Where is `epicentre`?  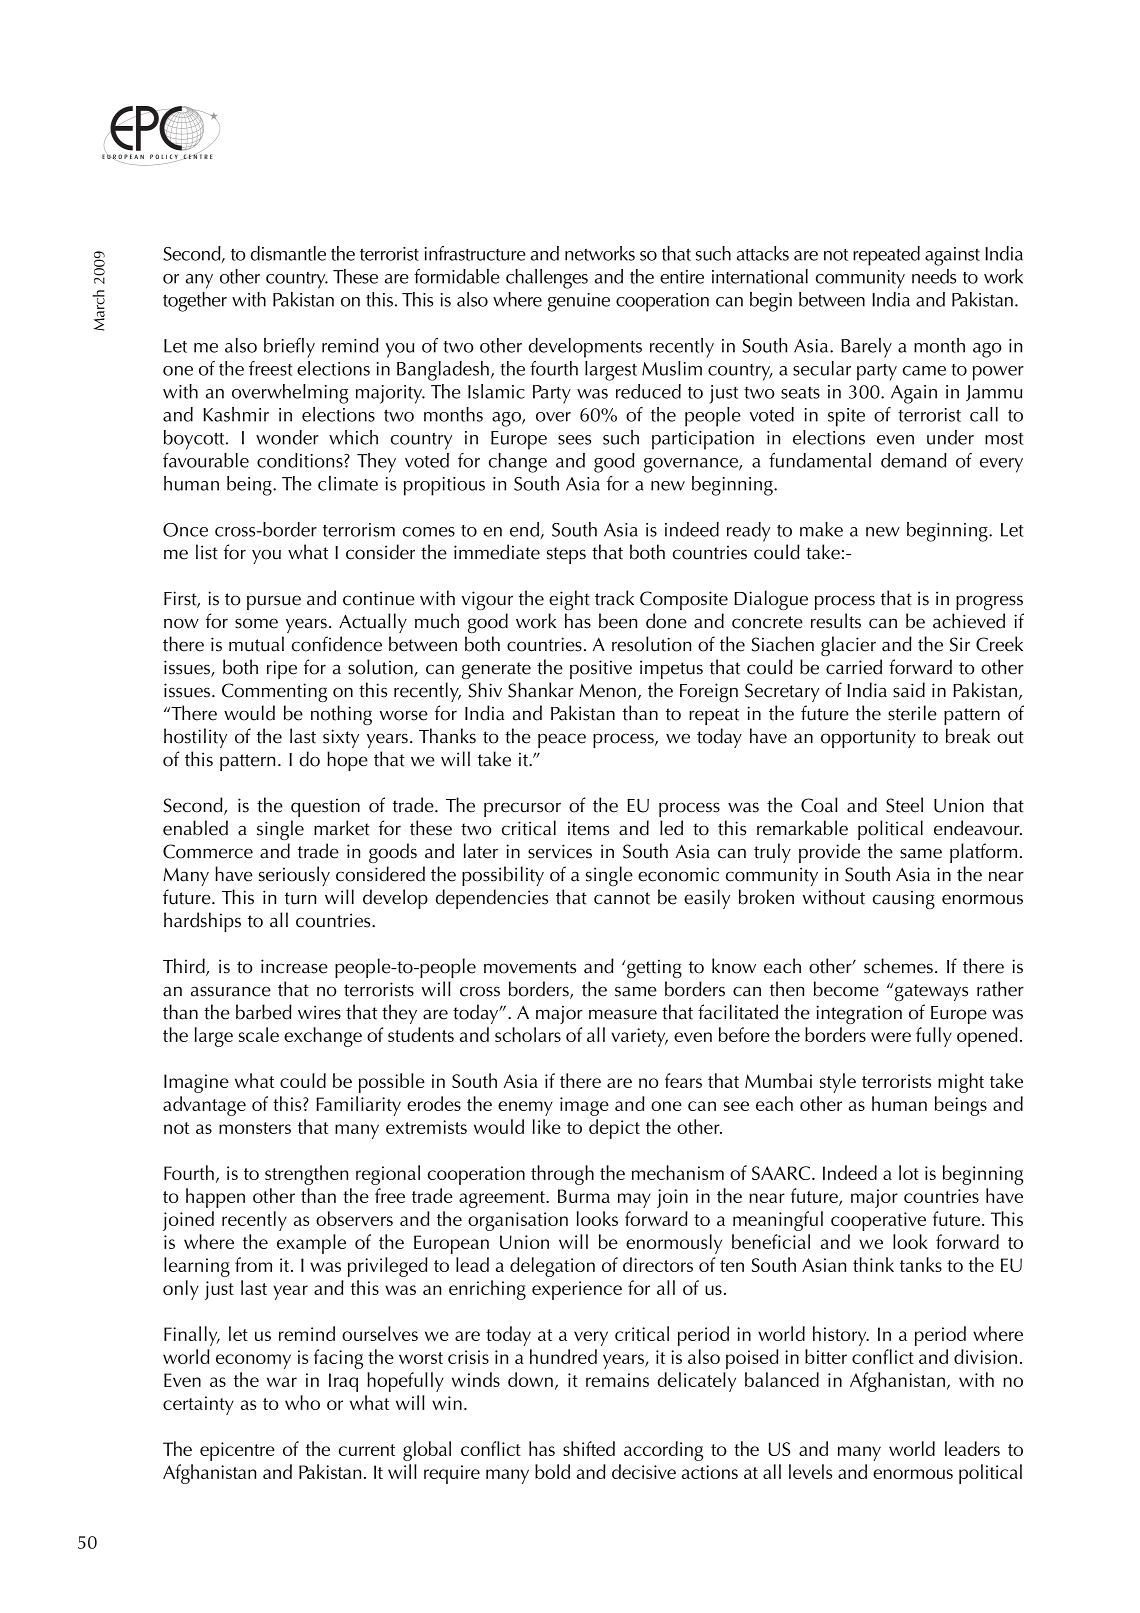
epicentre is located at coordinates (237, 1451).
